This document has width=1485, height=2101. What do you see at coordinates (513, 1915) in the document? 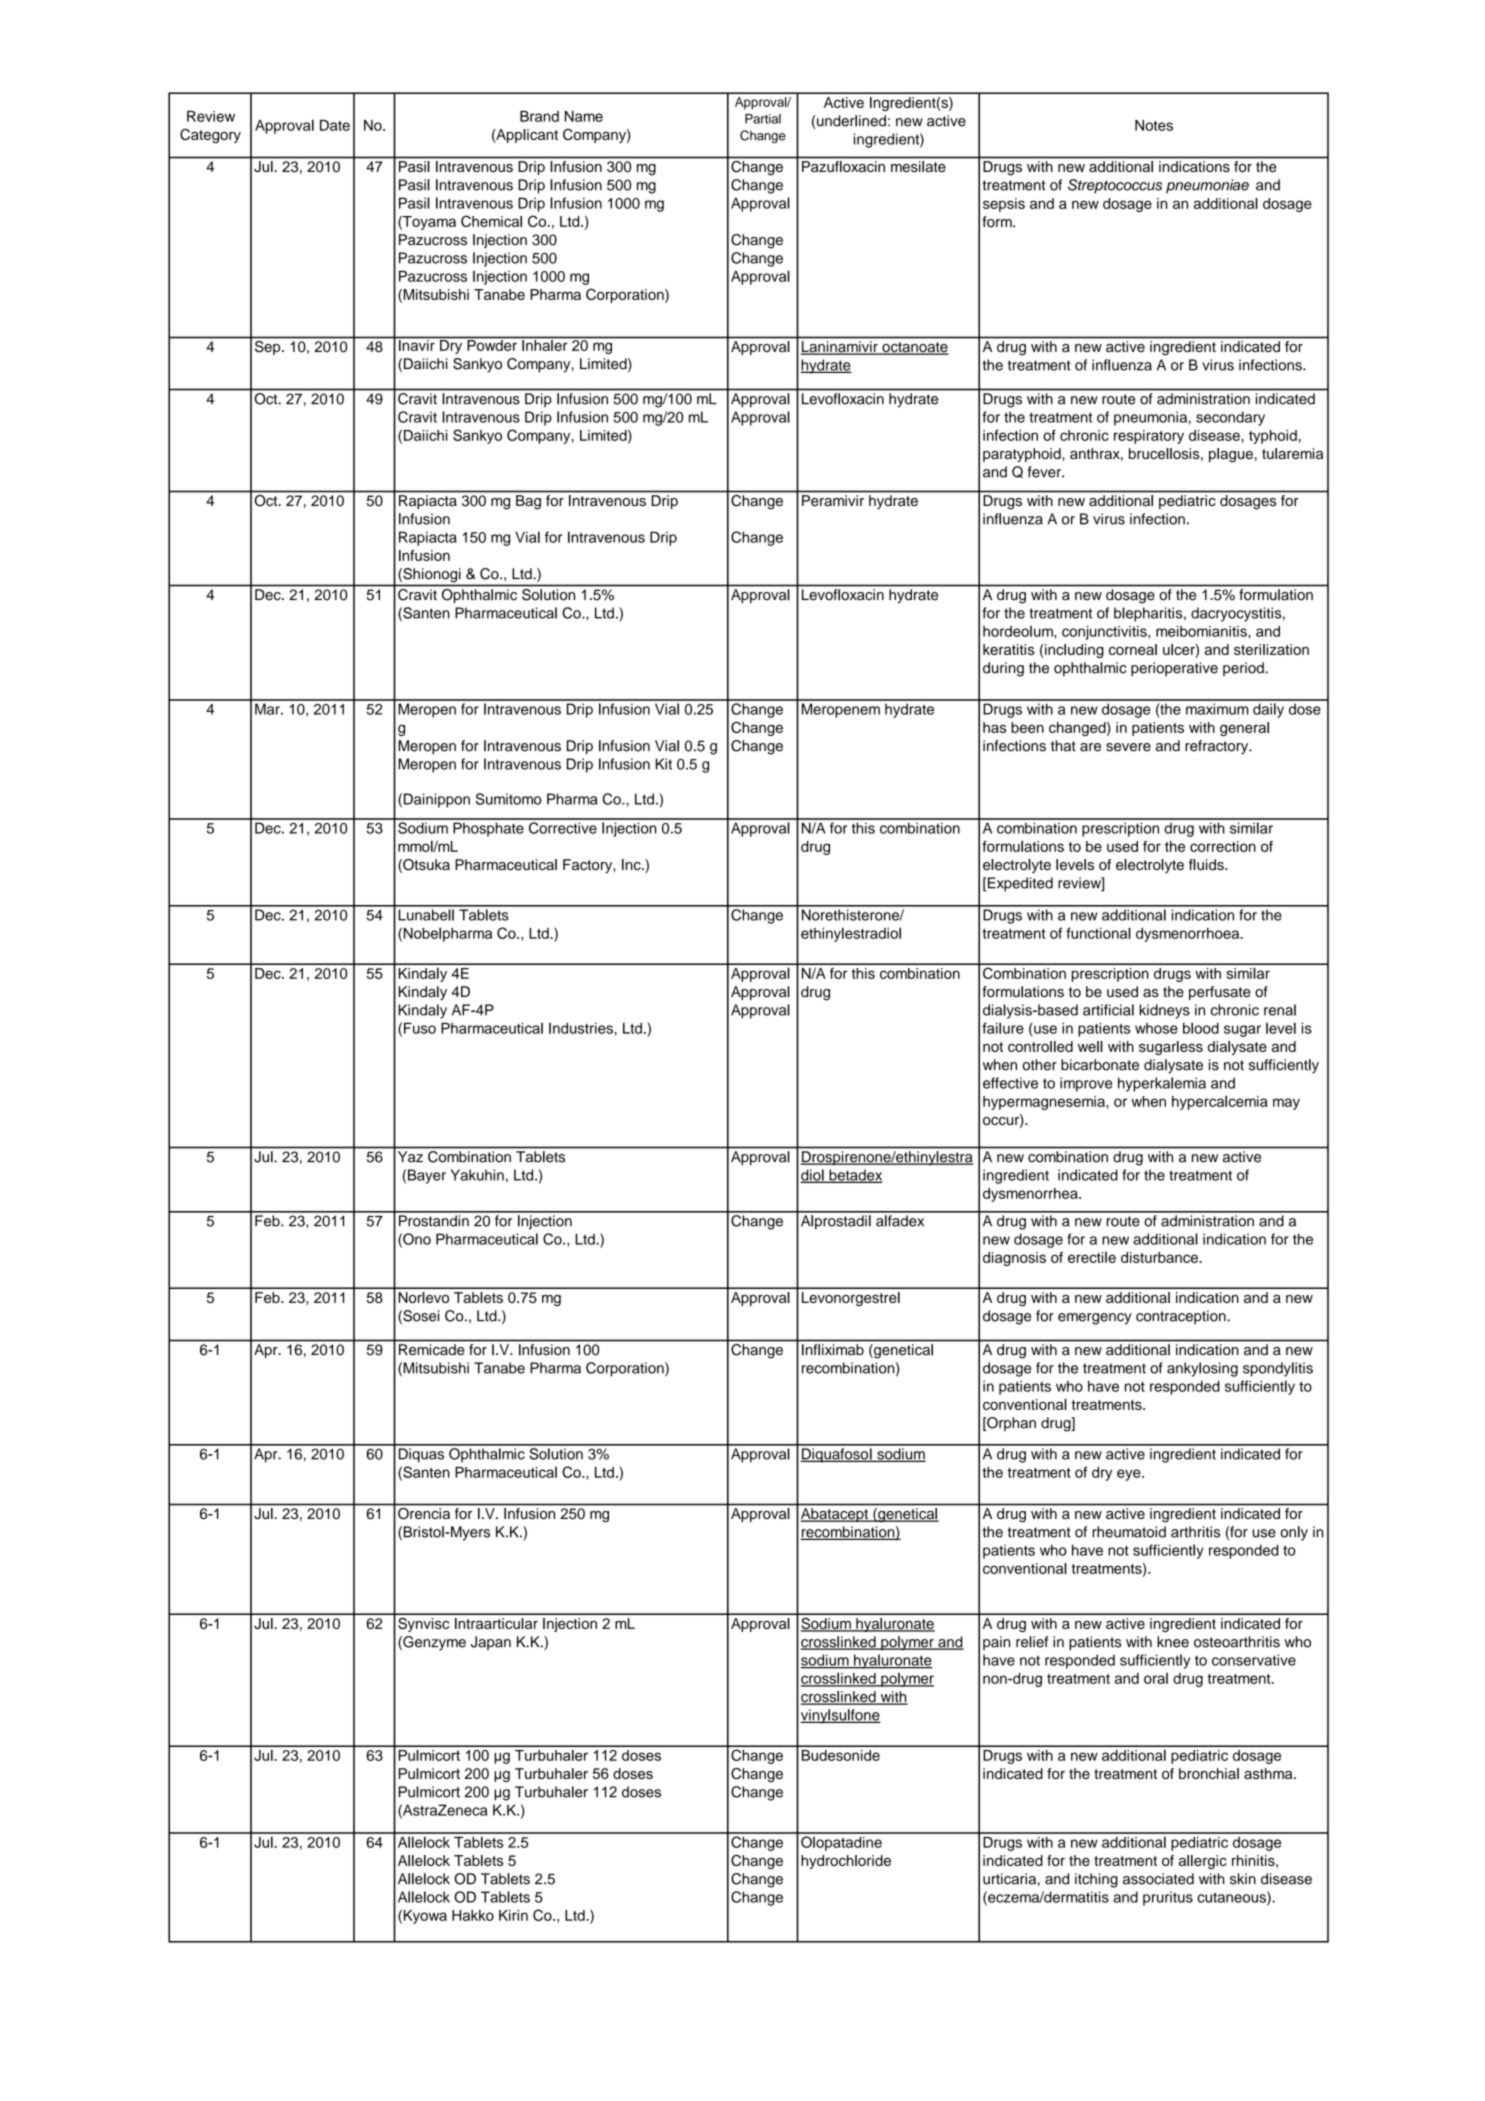
I see `Kirin` at bounding box center [513, 1915].
